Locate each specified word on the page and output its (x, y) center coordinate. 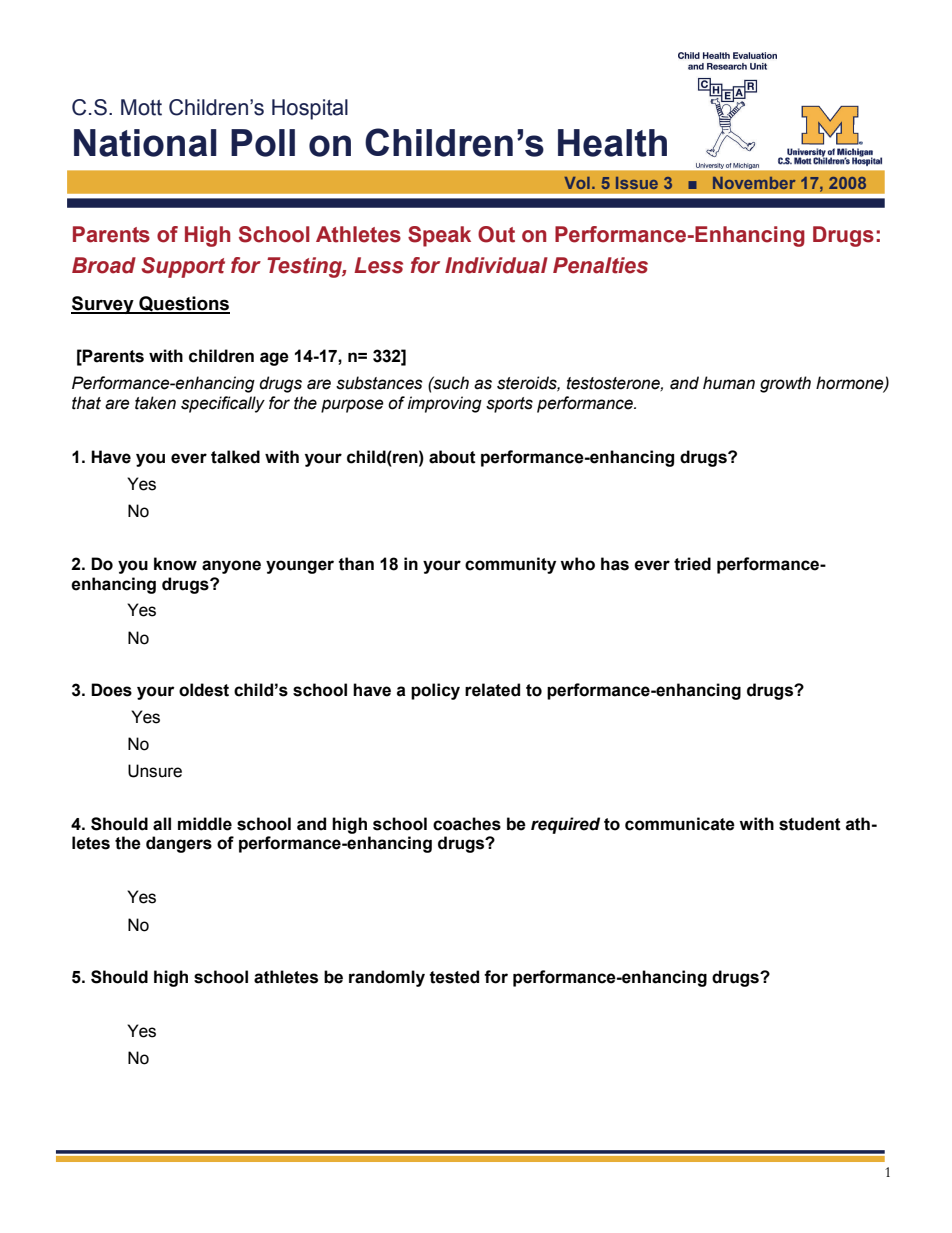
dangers (179, 844)
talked (235, 457)
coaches (467, 824)
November (754, 183)
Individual (496, 265)
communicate (680, 824)
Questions (183, 304)
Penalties (600, 265)
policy (435, 691)
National (145, 143)
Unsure (155, 771)
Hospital (310, 109)
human (729, 383)
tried (692, 564)
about (452, 457)
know (175, 564)
